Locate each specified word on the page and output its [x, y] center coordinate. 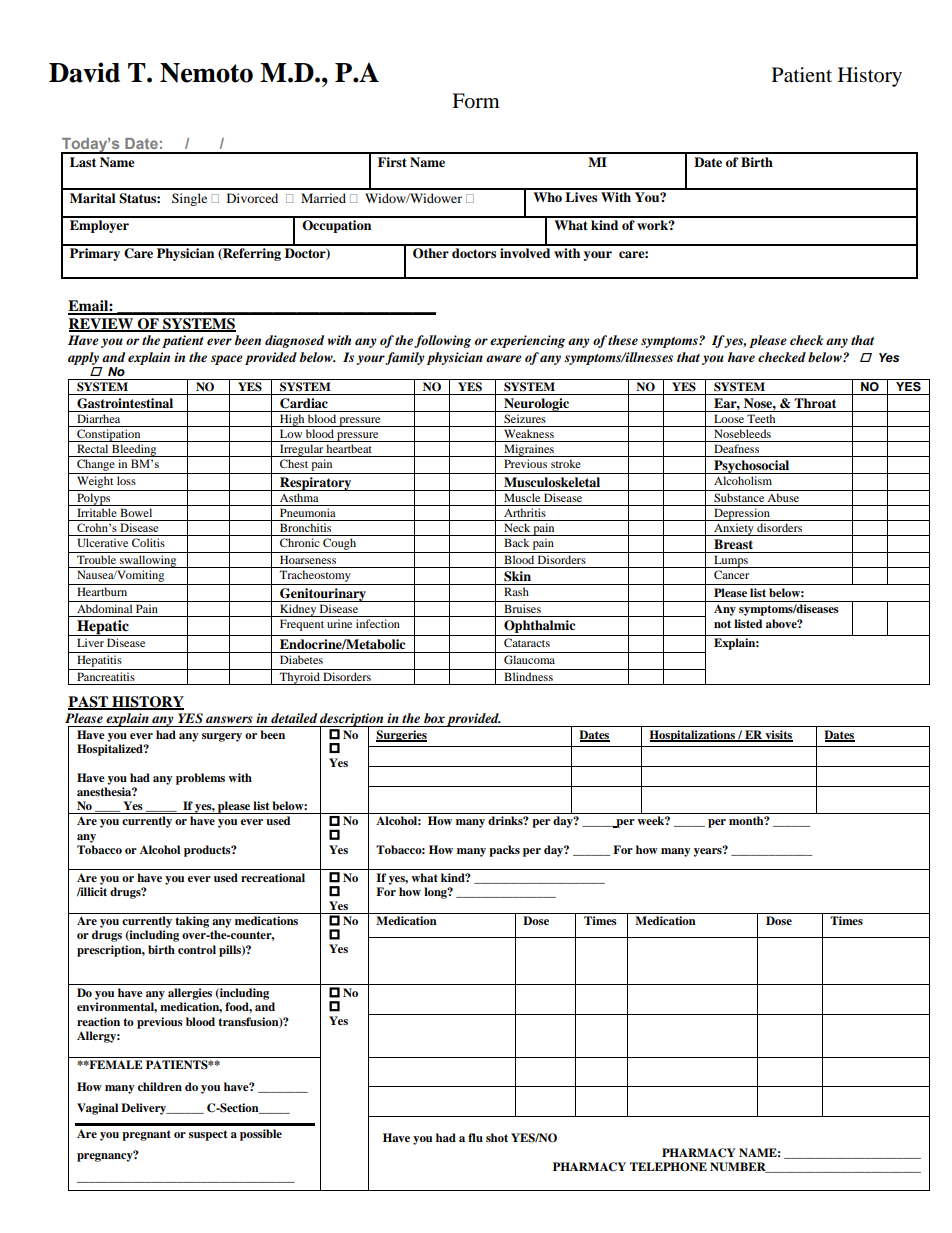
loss [126, 480]
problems [200, 779]
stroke [566, 463]
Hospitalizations [693, 736]
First [392, 162]
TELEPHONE [668, 1167]
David [84, 72]
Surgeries [401, 736]
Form [476, 101]
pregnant [146, 1135]
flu [475, 1137]
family [405, 358]
